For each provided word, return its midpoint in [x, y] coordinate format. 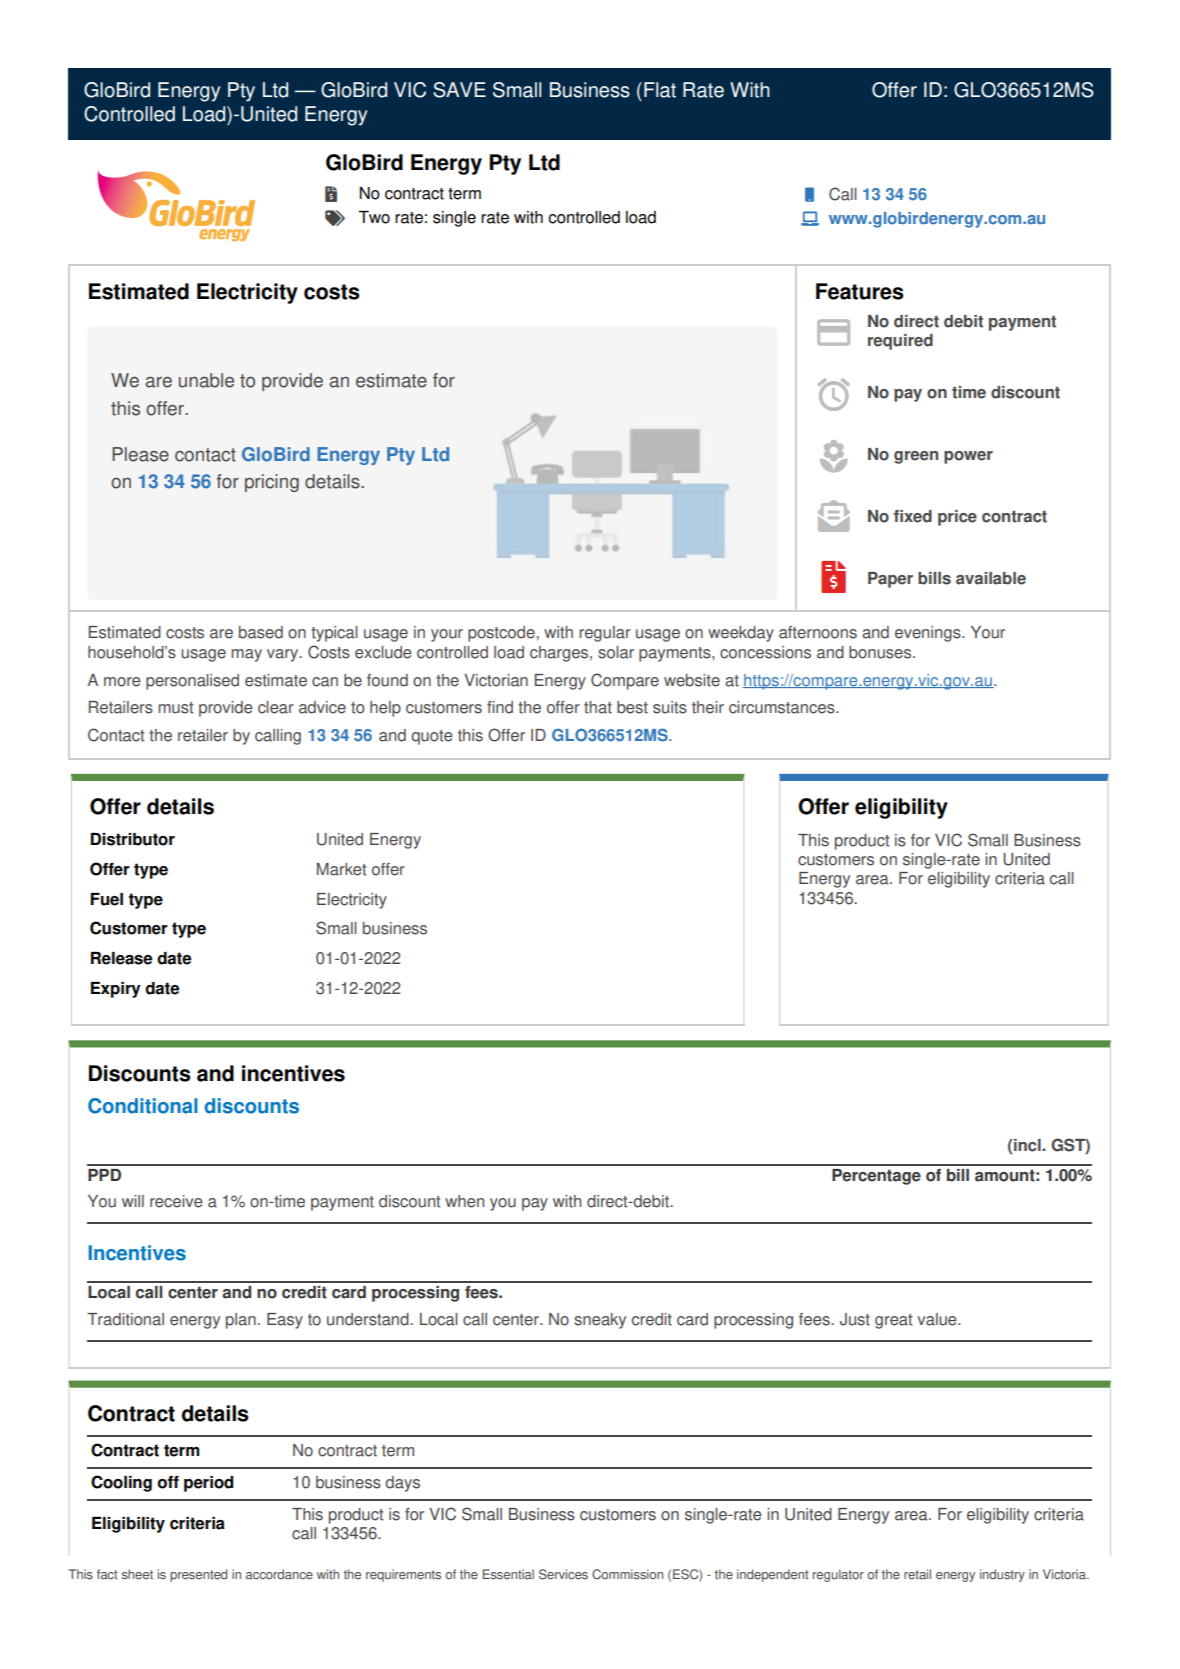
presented [198, 1575]
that [598, 707]
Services [563, 1574]
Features [860, 291]
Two [374, 217]
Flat [660, 90]
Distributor [133, 839]
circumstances [783, 707]
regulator [838, 1575]
